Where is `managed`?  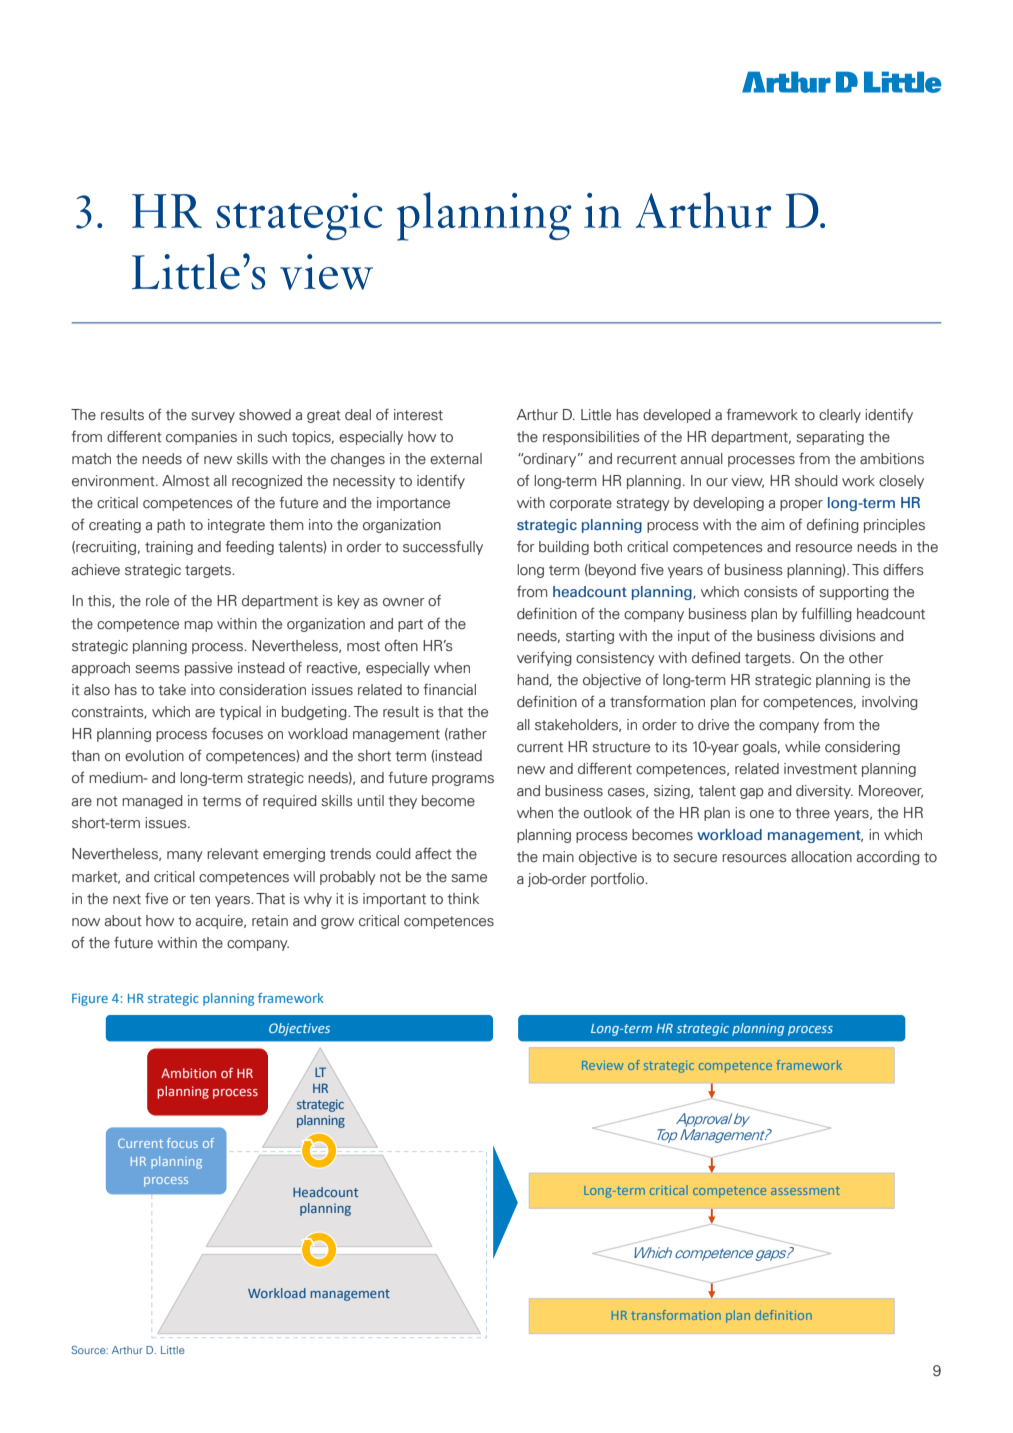 managed is located at coordinates (152, 802).
